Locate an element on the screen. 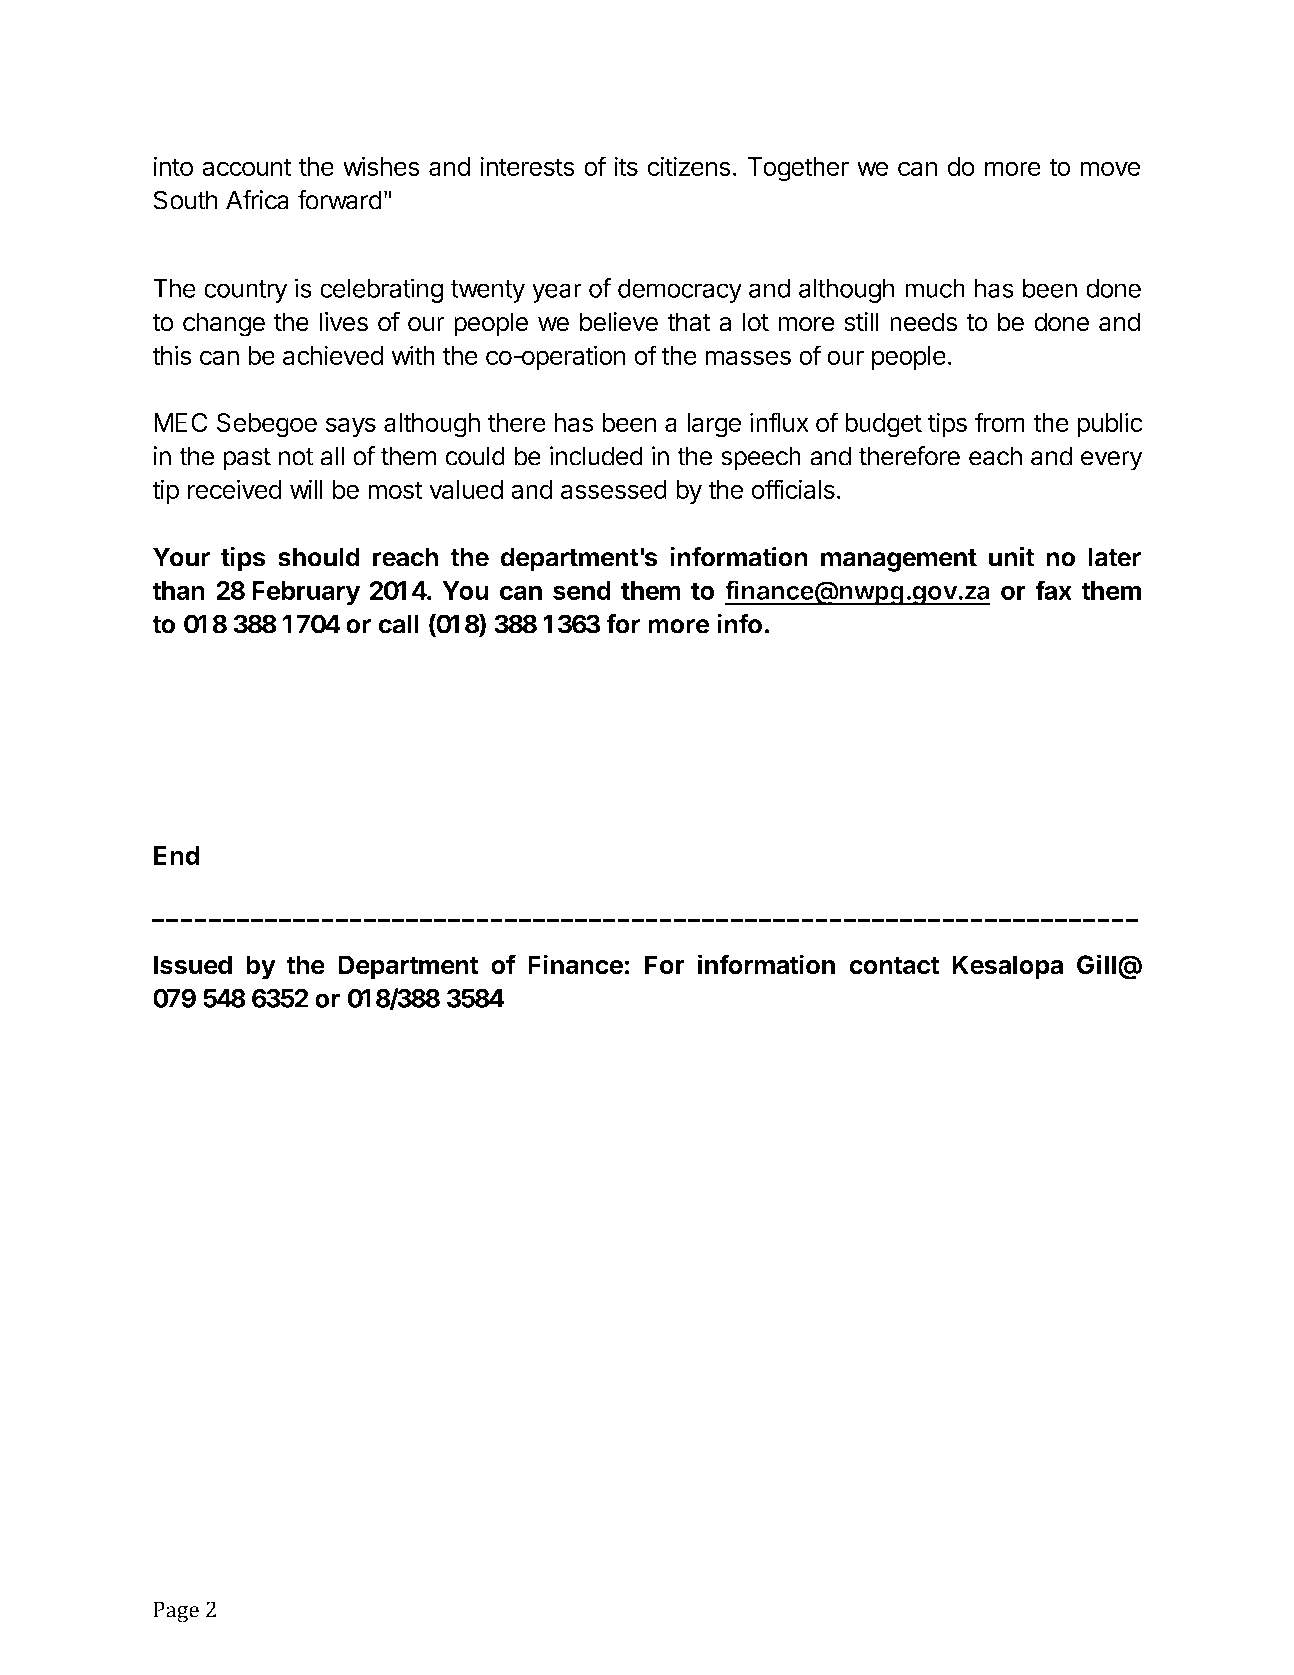  Issued is located at coordinates (193, 965).
